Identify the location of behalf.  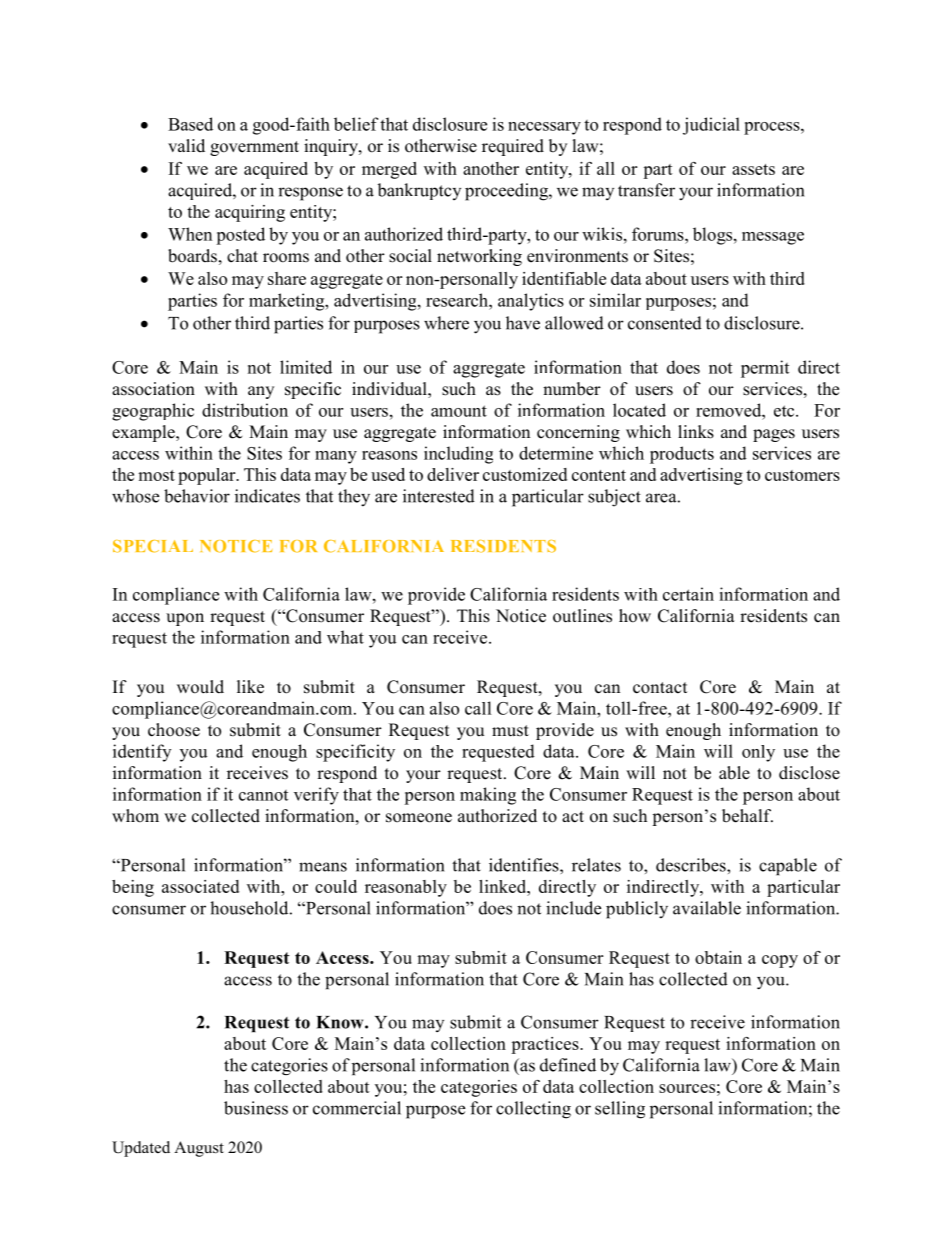
(747, 816).
